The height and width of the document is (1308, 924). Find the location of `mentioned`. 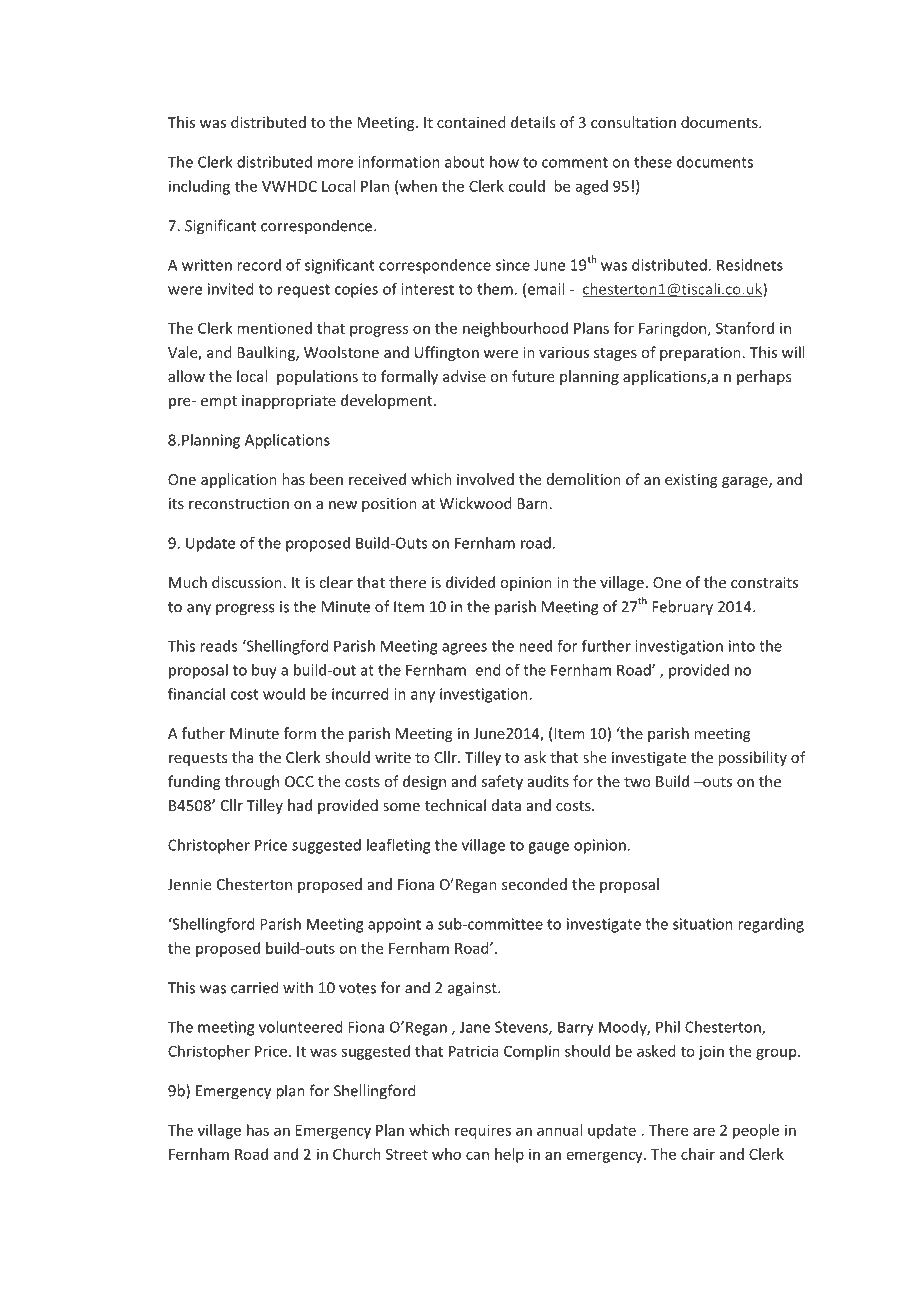

mentioned is located at coordinates (274, 328).
